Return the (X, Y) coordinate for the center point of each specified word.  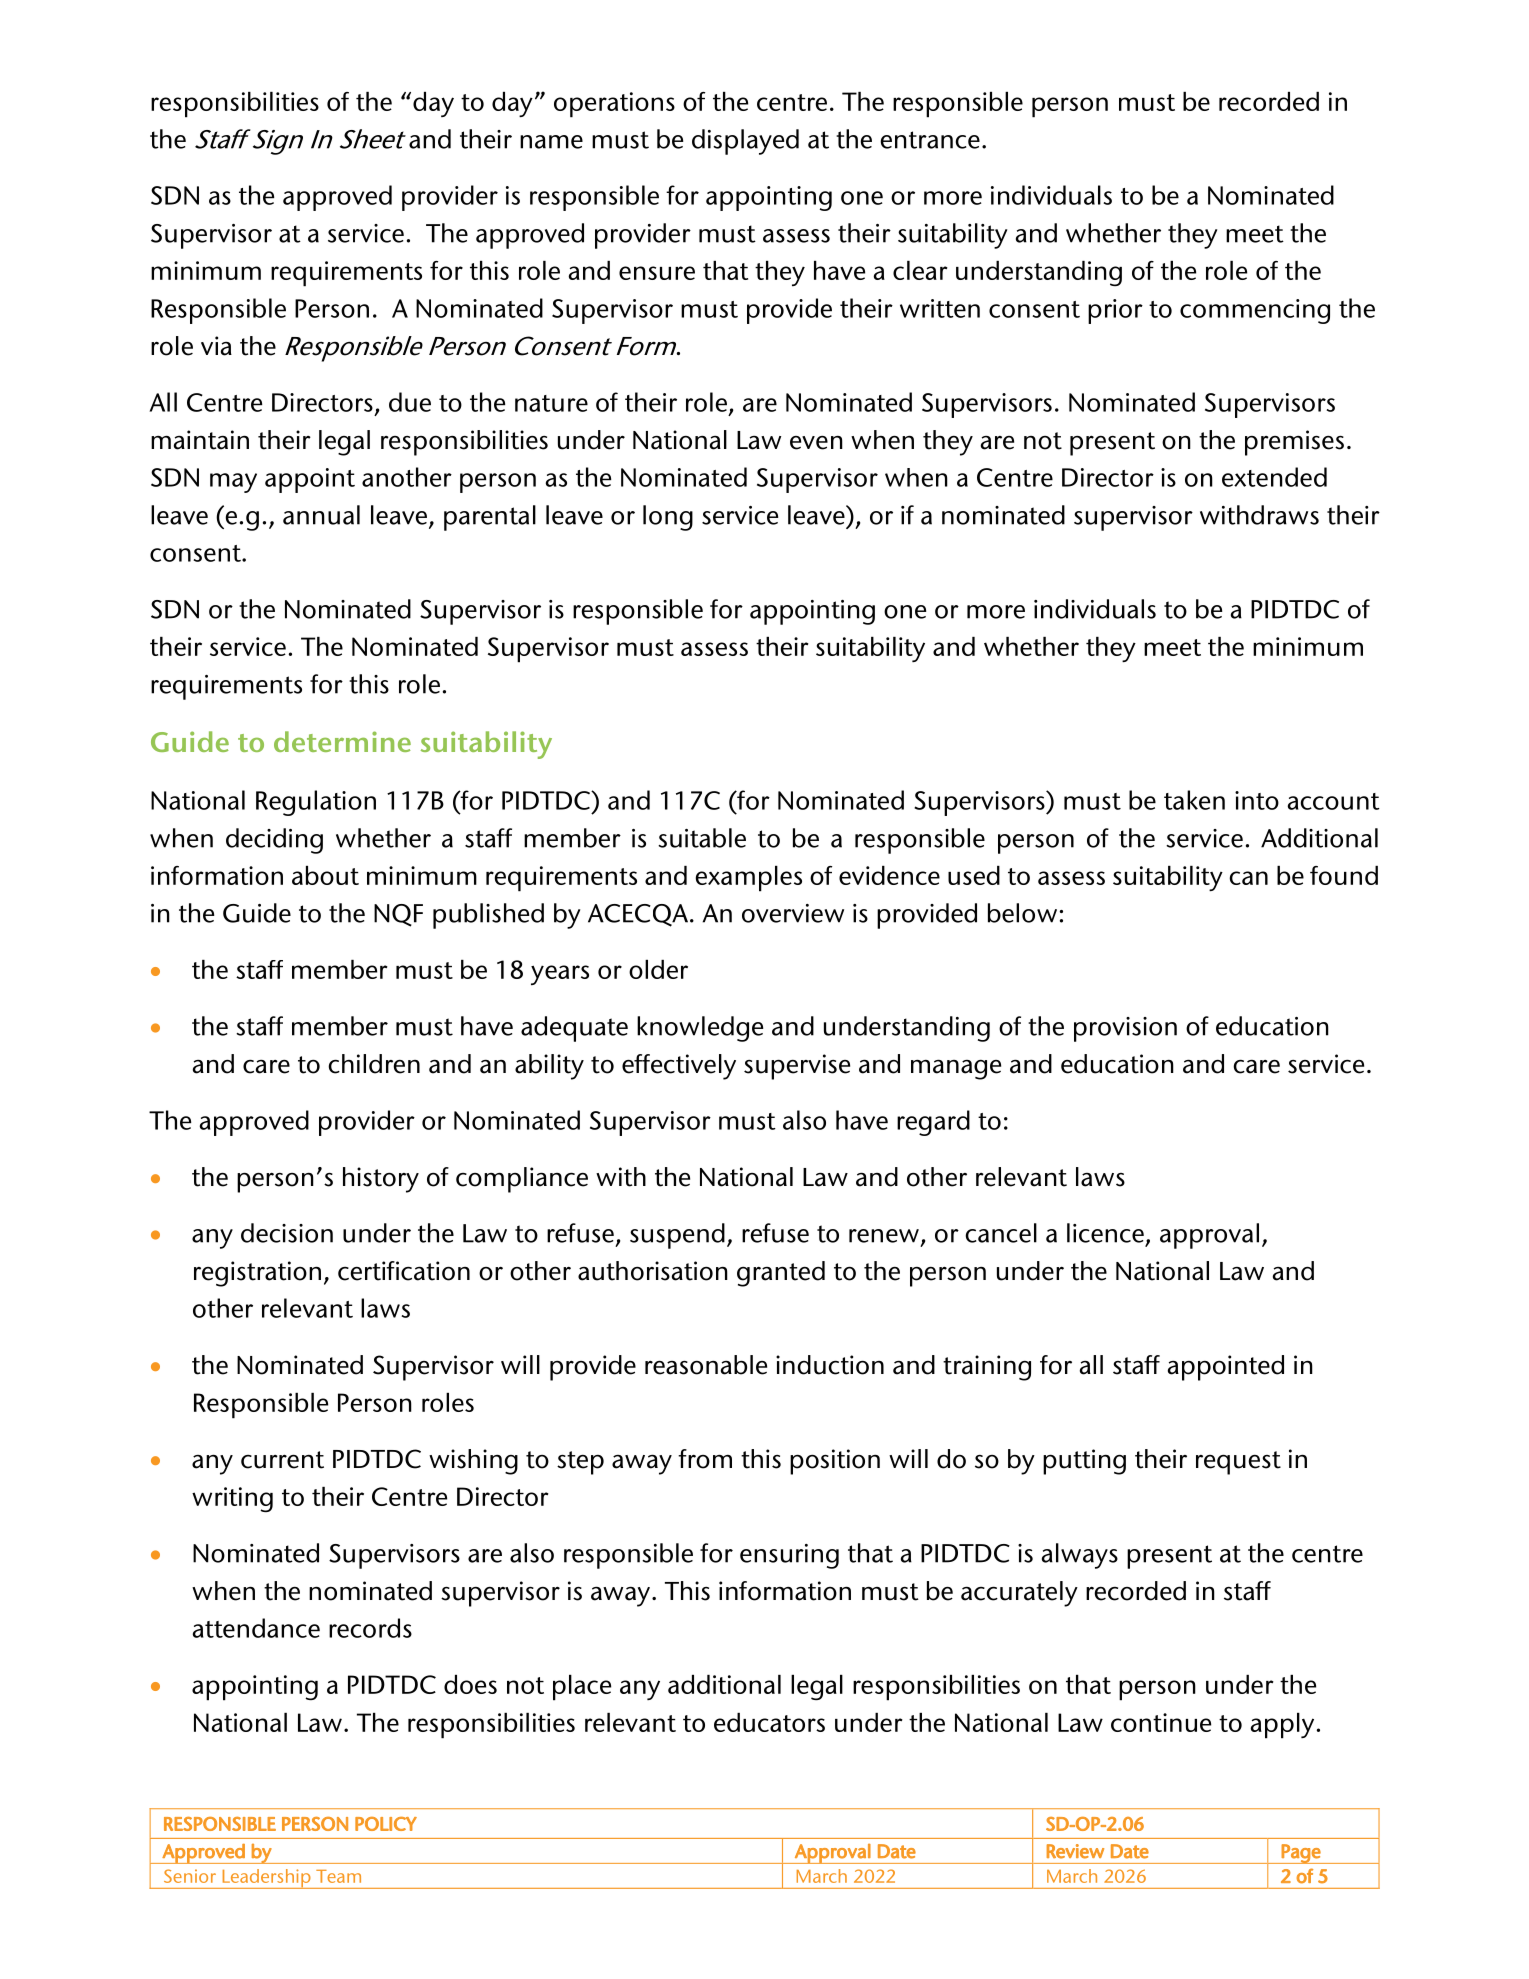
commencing (1255, 311)
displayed (745, 142)
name (551, 142)
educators (769, 1722)
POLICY (386, 1824)
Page (1301, 1854)
